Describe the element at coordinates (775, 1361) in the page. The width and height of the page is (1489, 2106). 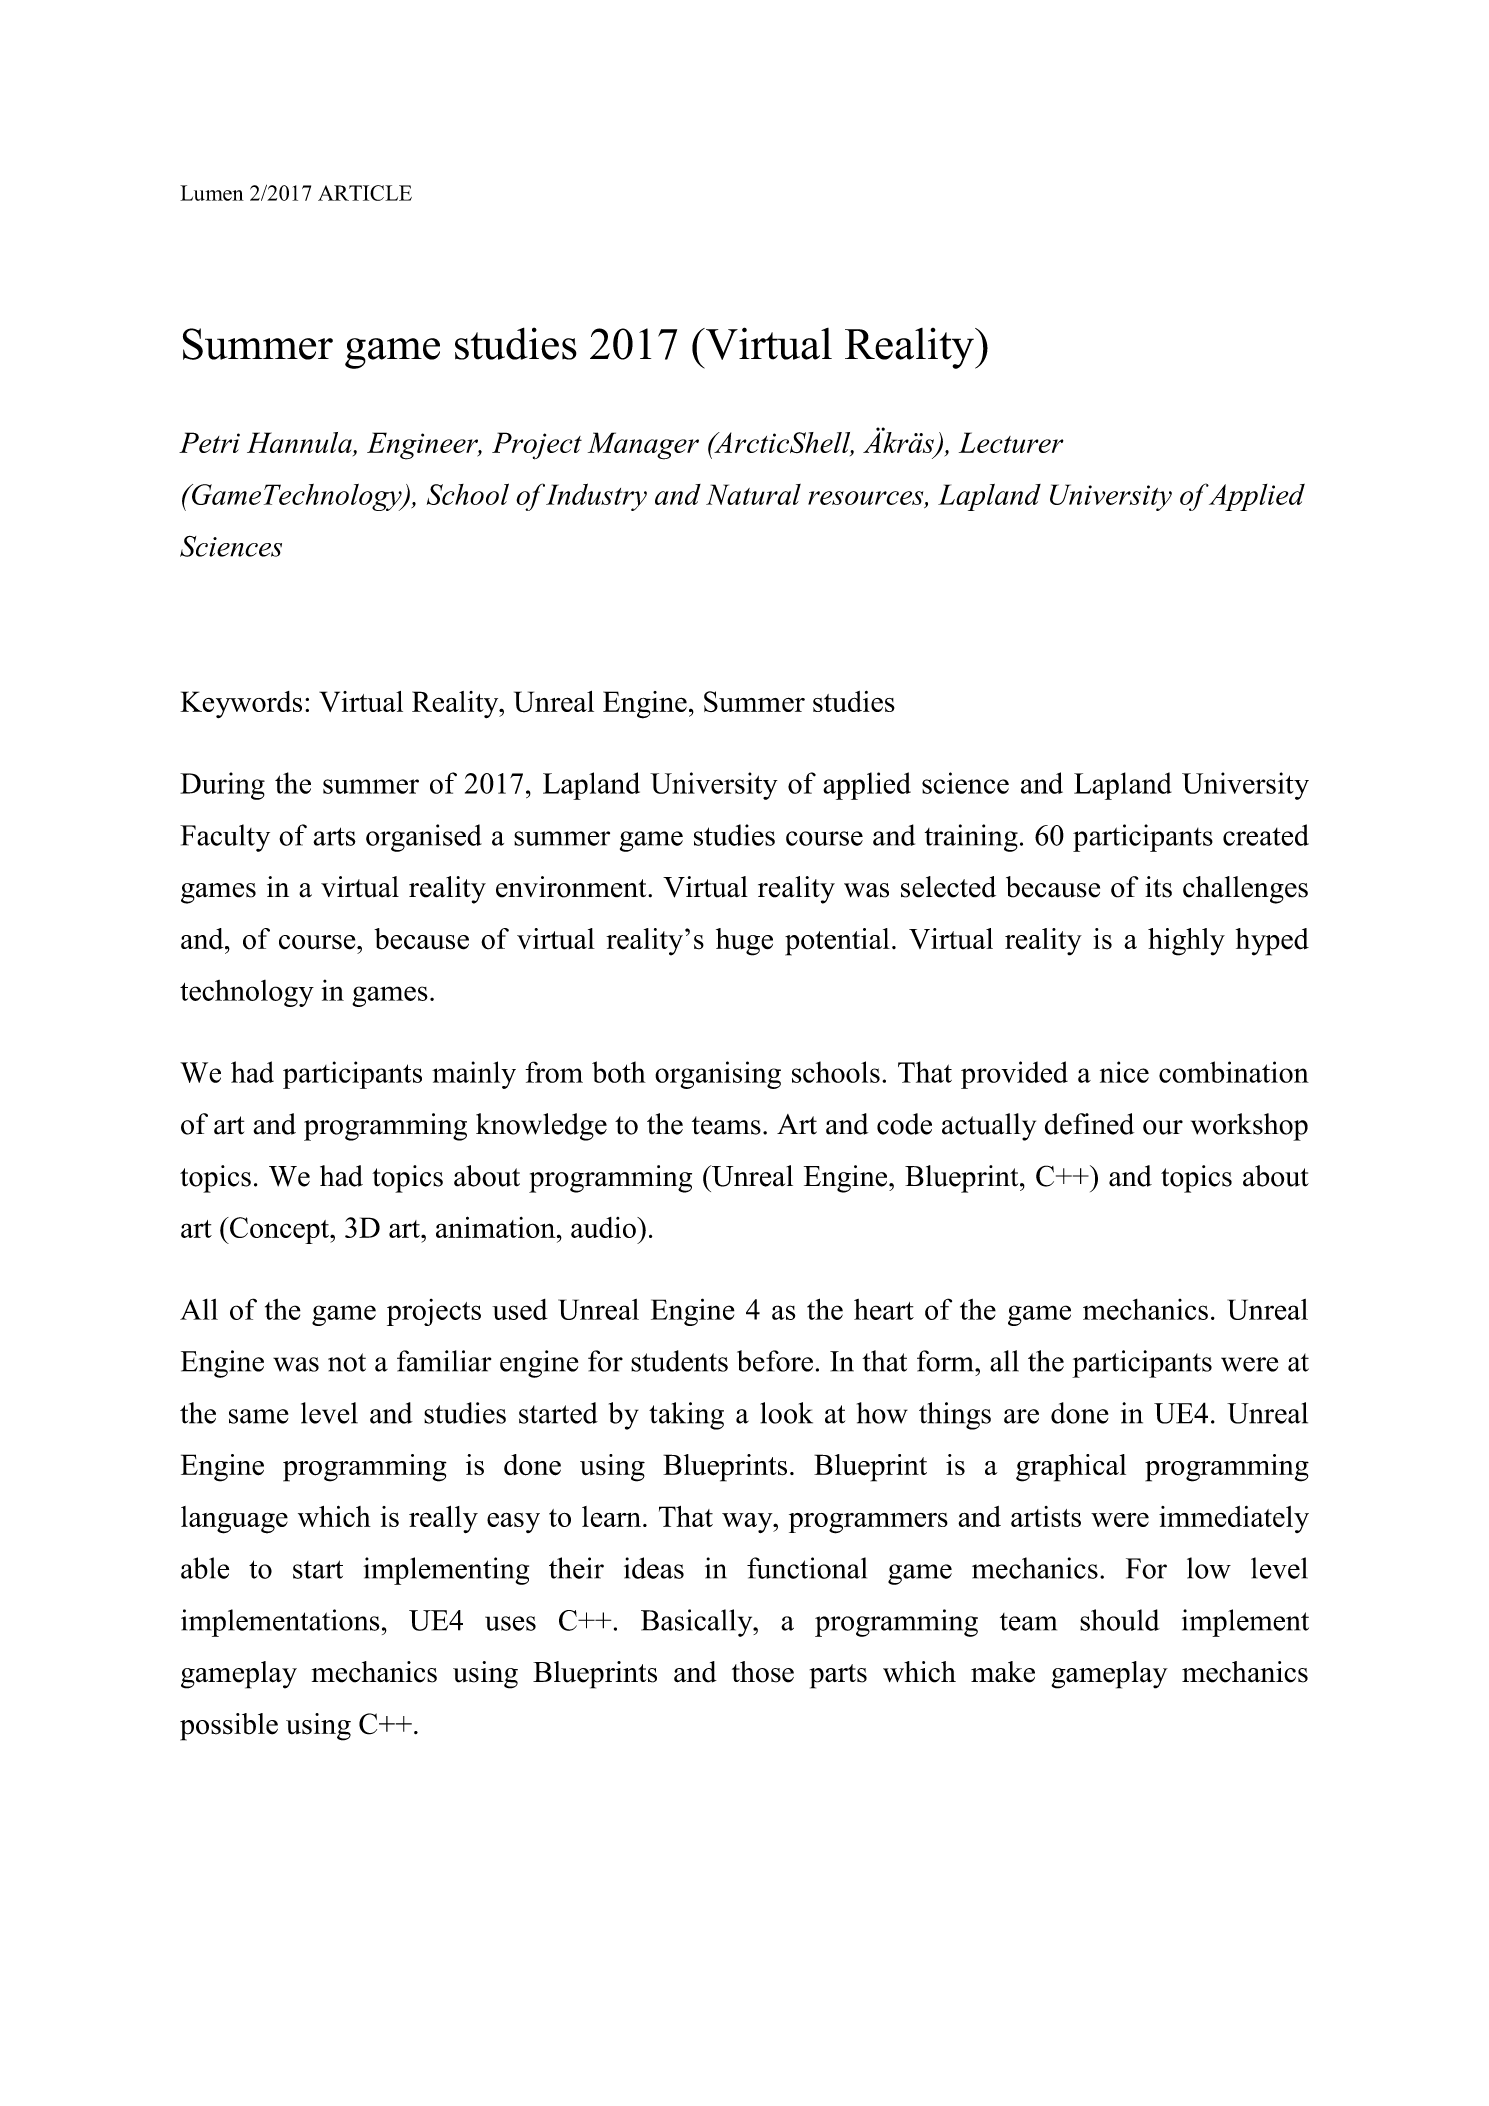
I see `before` at that location.
